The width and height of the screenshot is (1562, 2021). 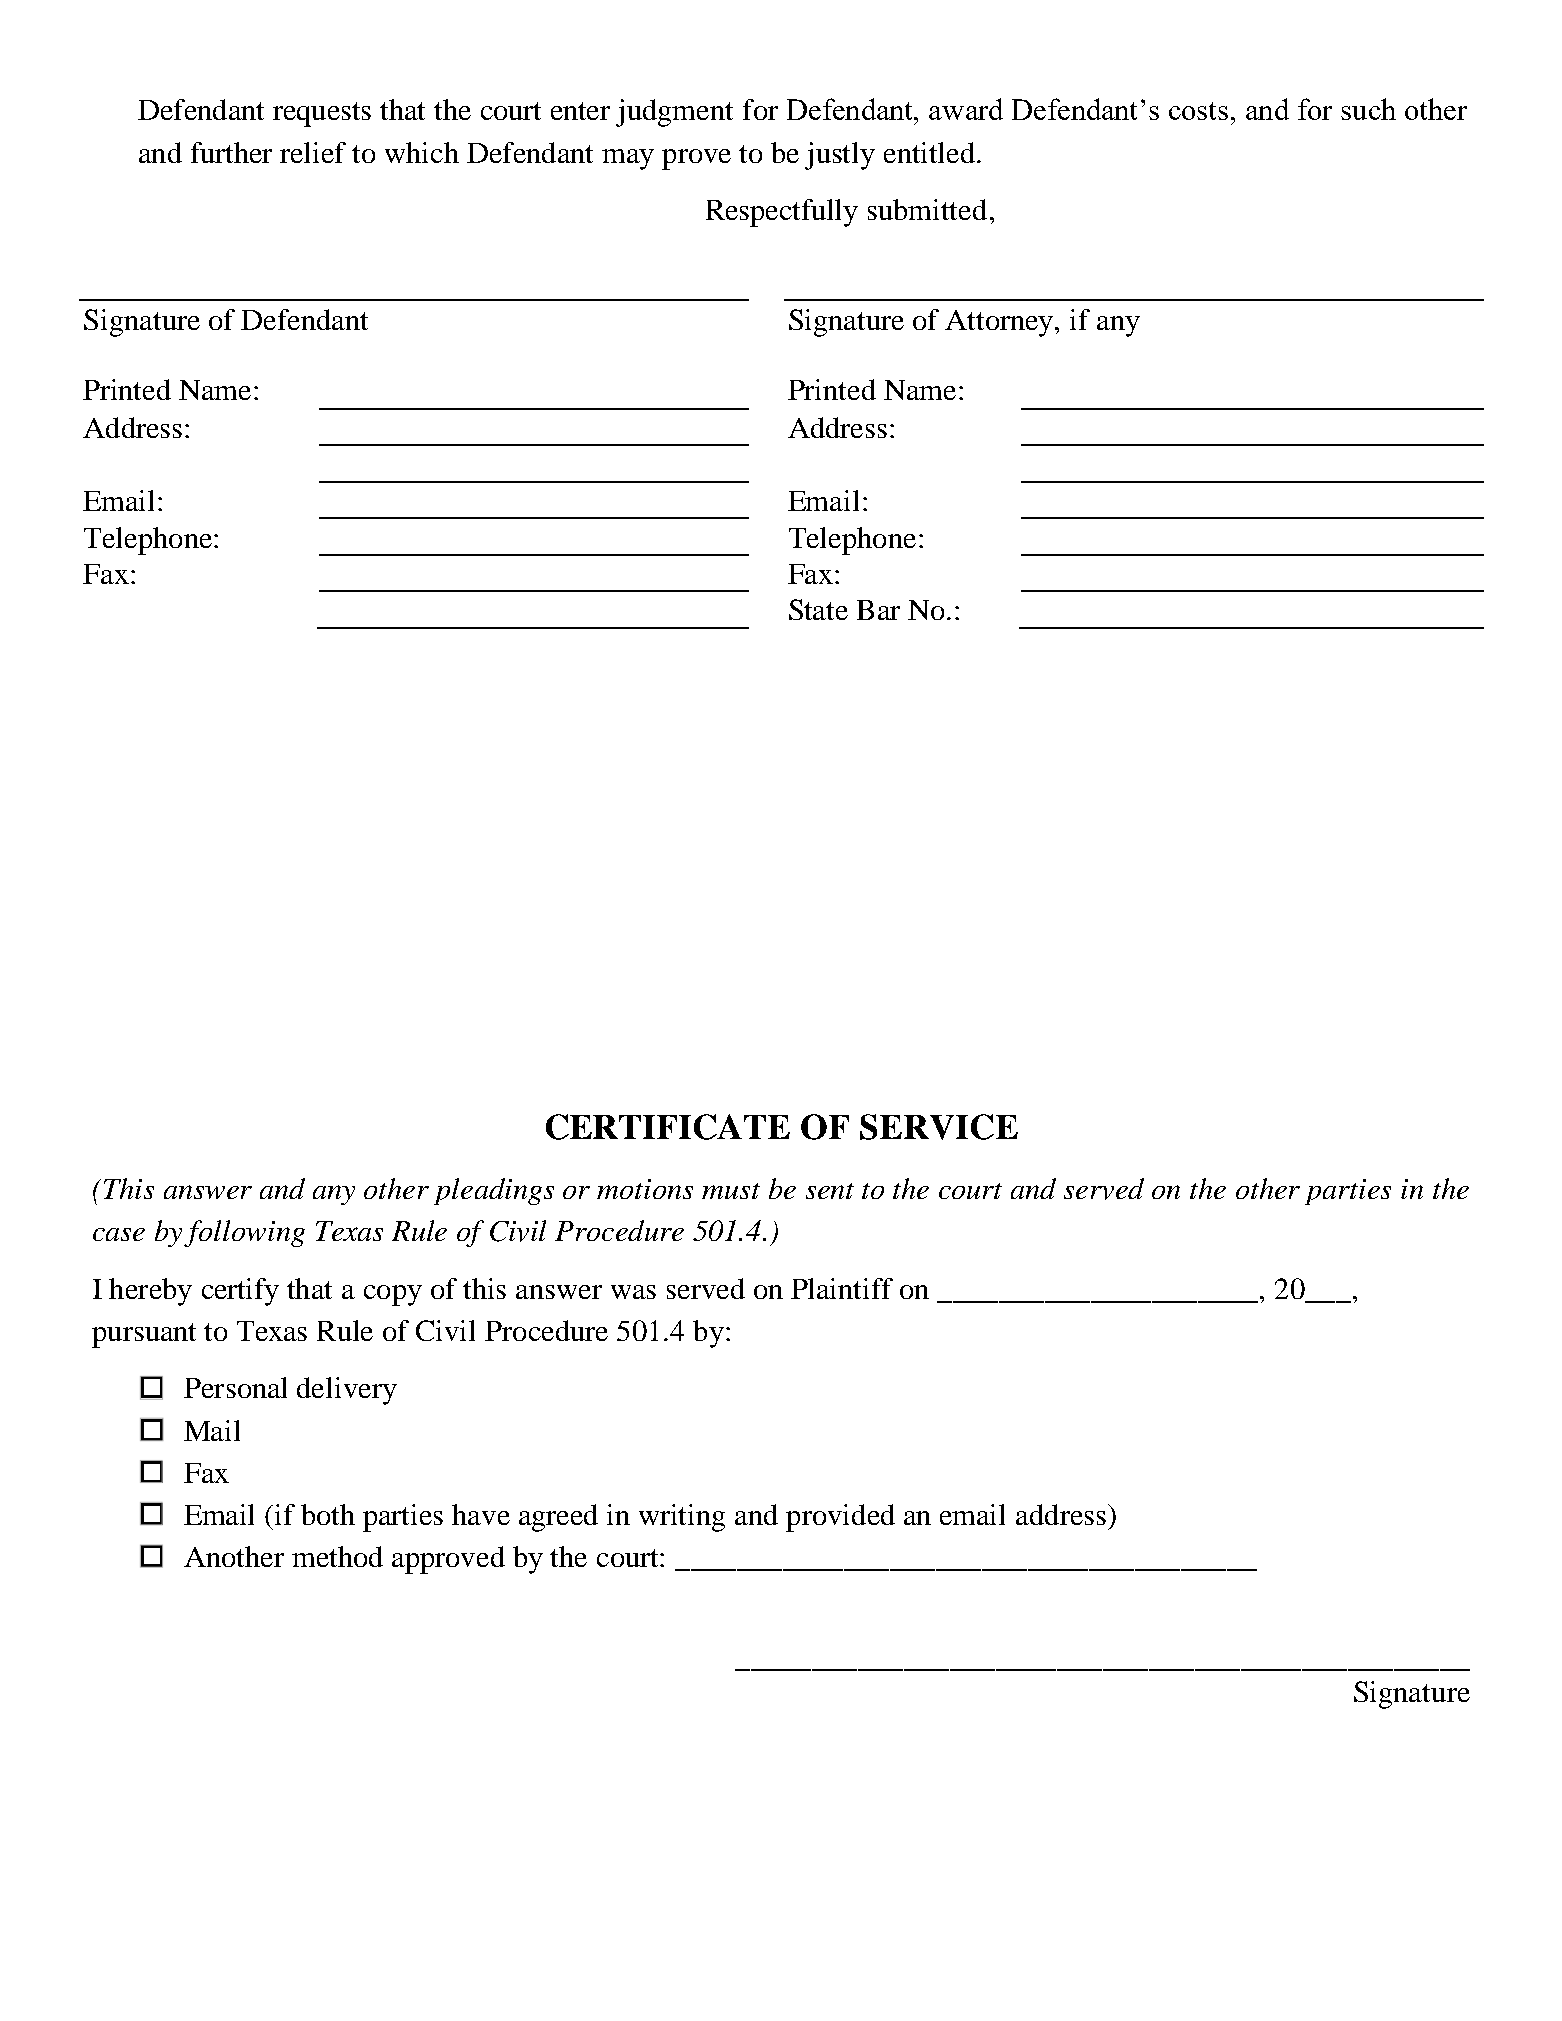 What do you see at coordinates (840, 1518) in the screenshot?
I see `provided` at bounding box center [840, 1518].
